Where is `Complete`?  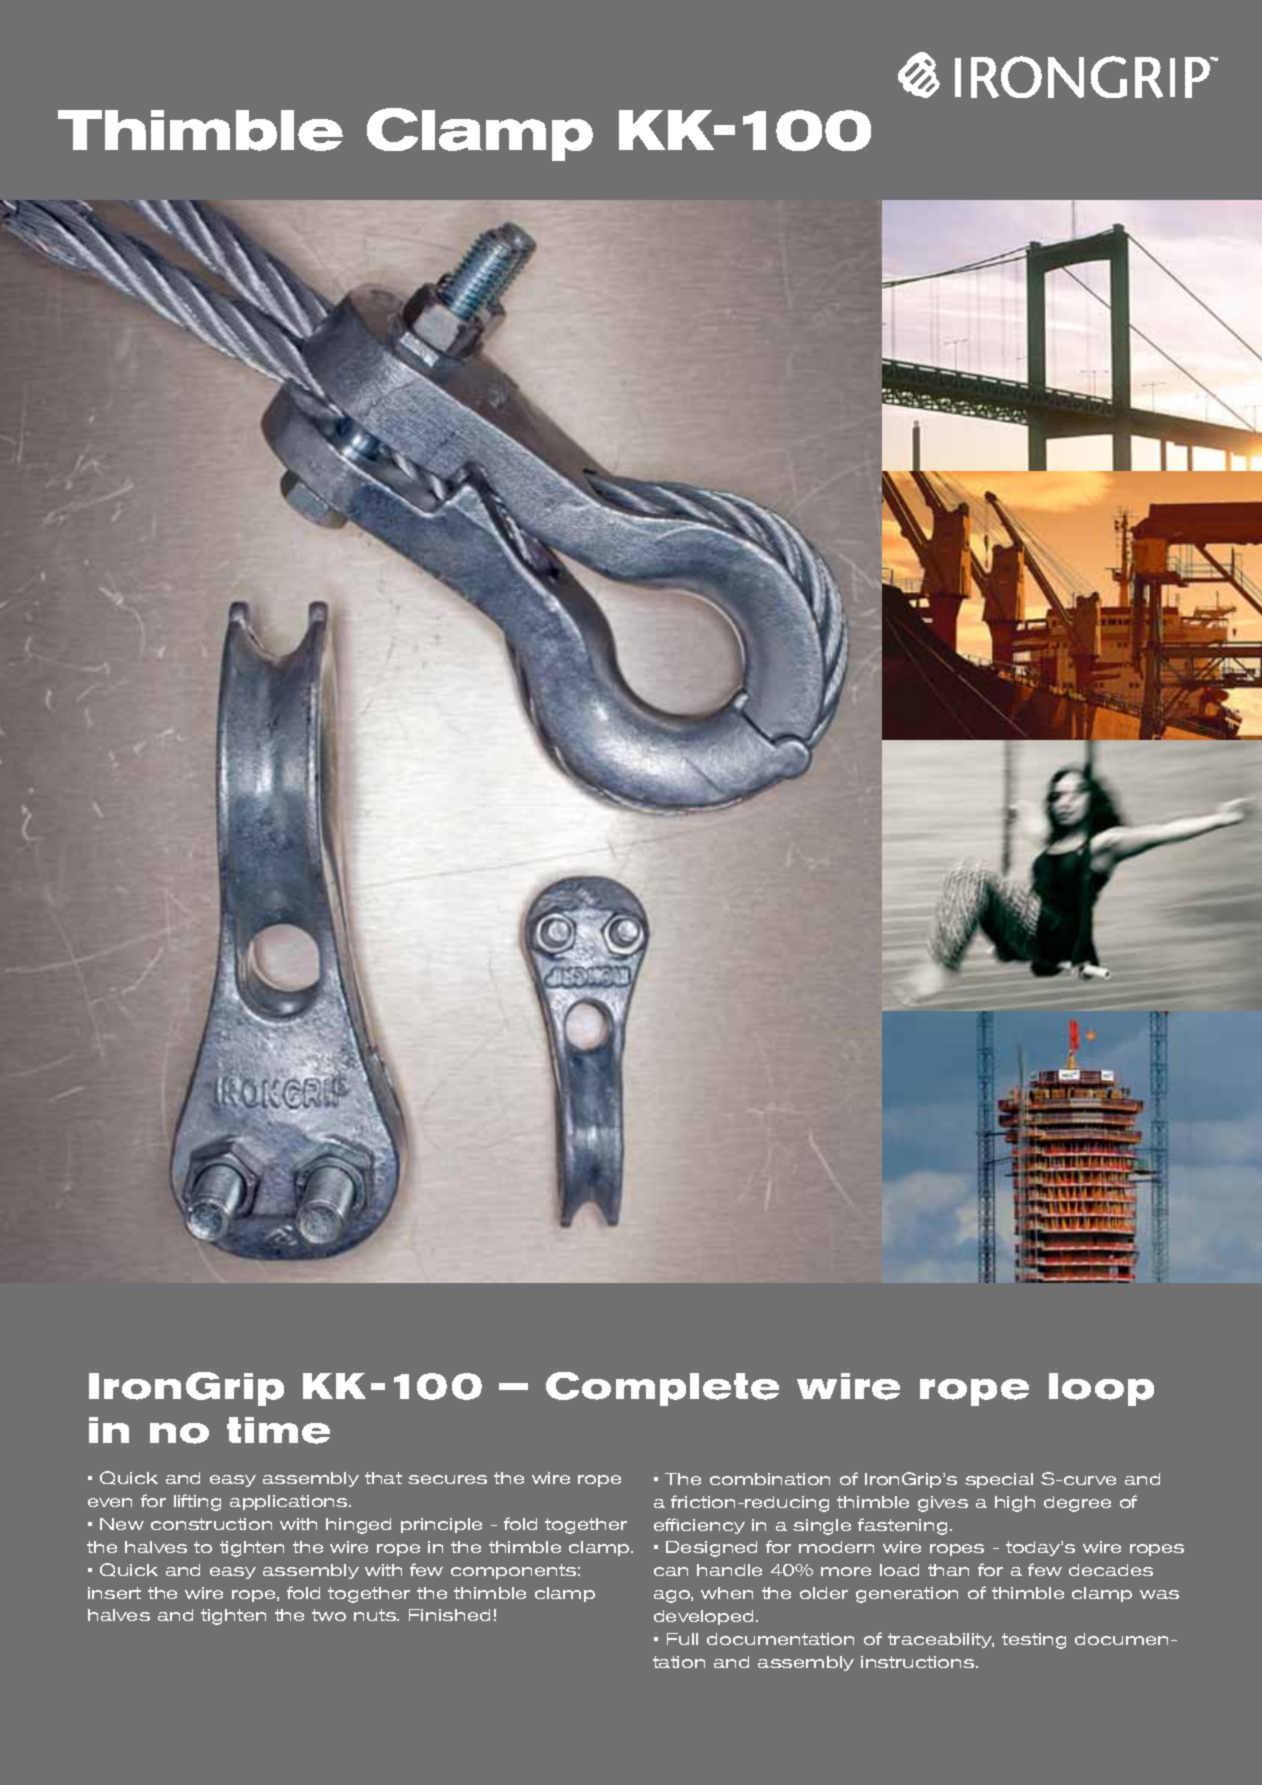
Complete is located at coordinates (662, 1389).
